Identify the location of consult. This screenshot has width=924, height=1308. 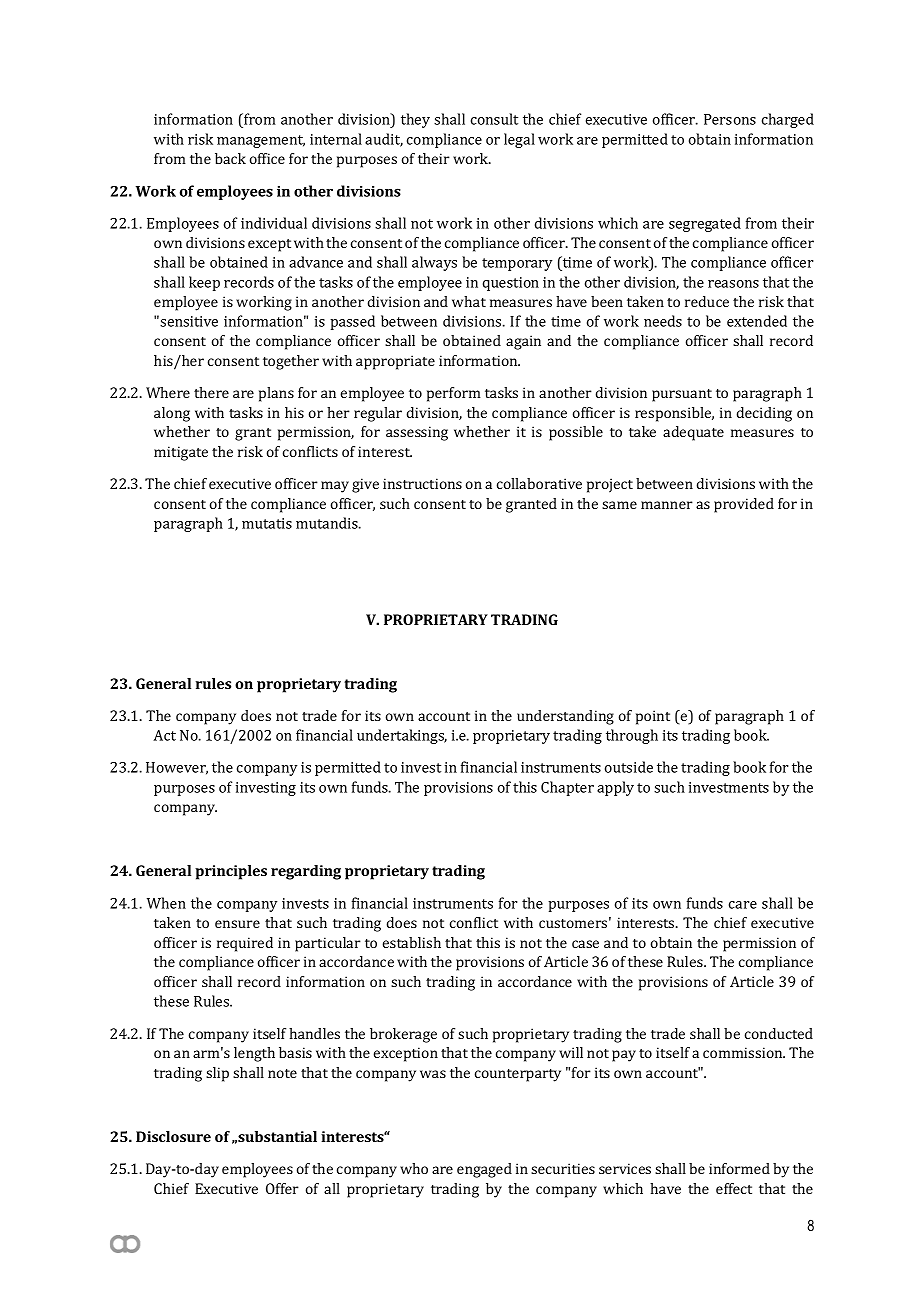
(494, 119).
